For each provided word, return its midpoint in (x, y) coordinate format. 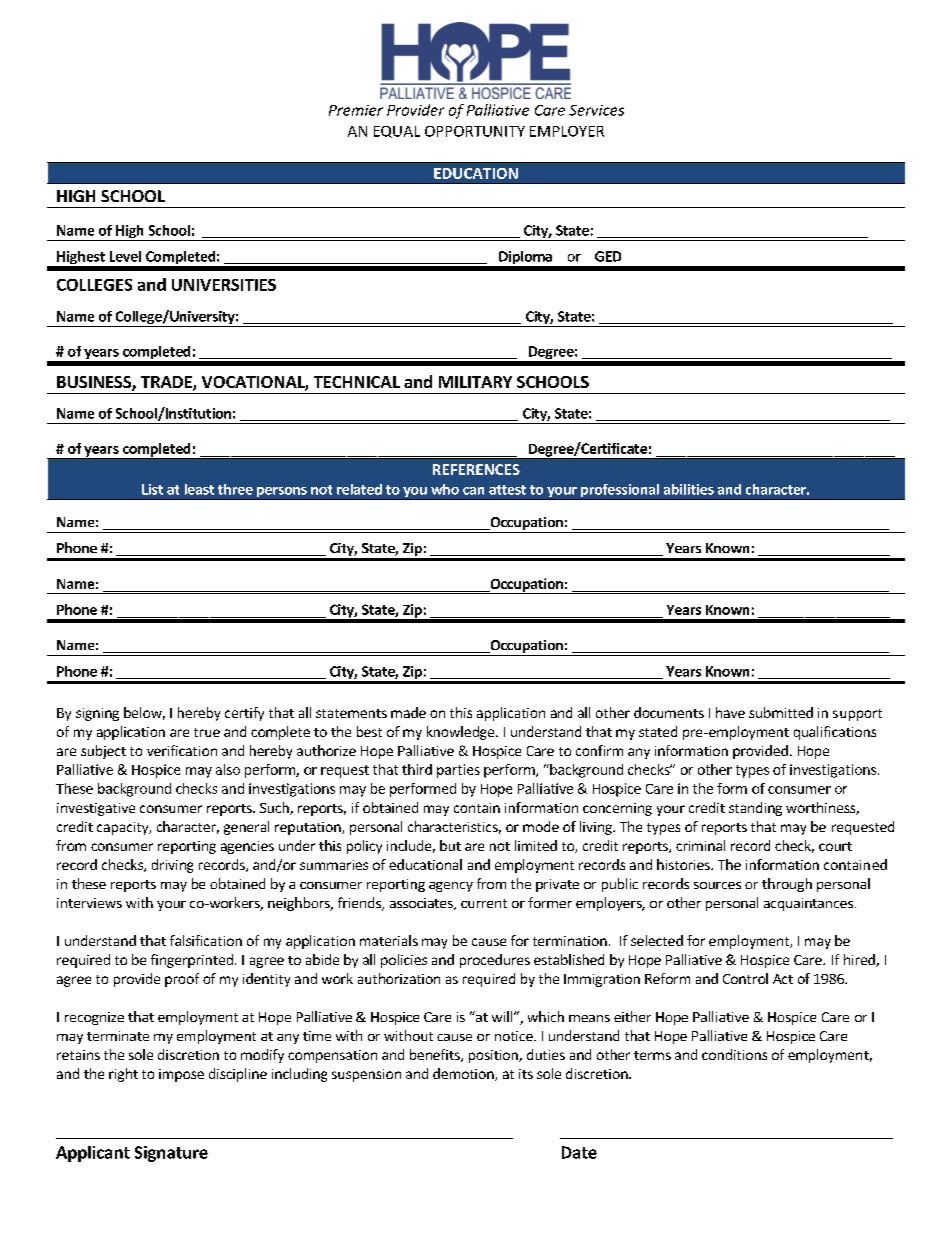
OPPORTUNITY (475, 131)
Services (596, 110)
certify (244, 714)
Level (125, 256)
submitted (781, 712)
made (408, 712)
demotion (464, 1074)
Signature (171, 1154)
